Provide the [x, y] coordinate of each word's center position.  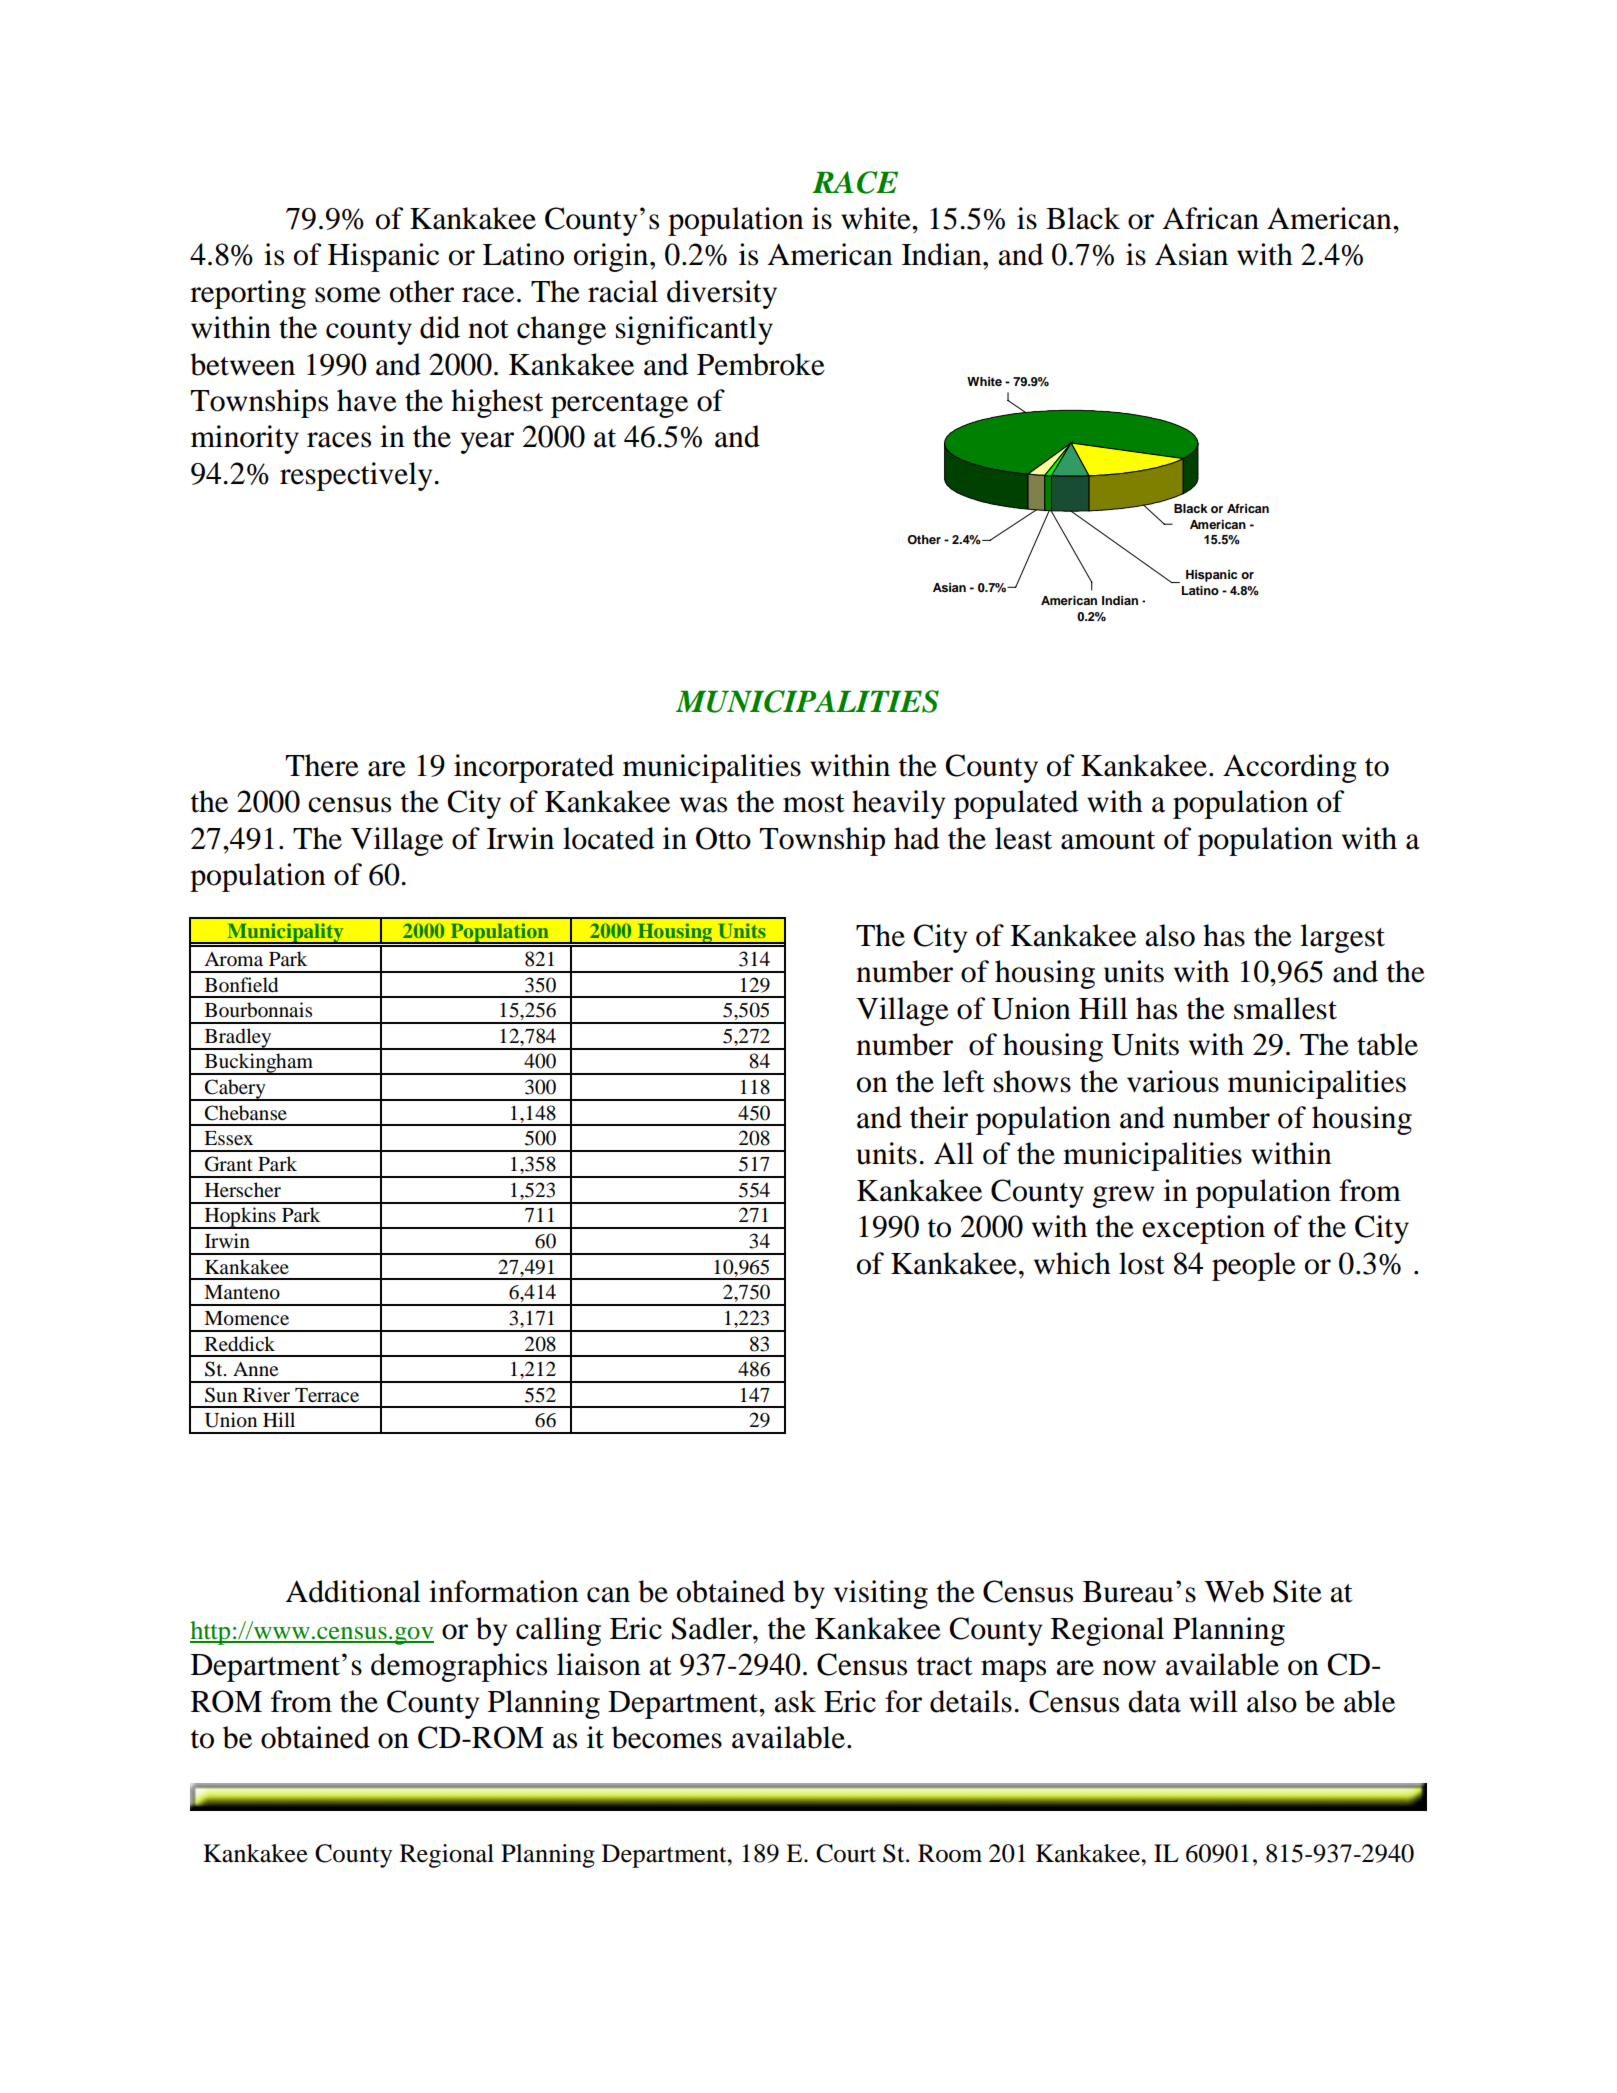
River [266, 1394]
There [322, 765]
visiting [881, 1594]
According [1290, 768]
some [348, 295]
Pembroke [761, 364]
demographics [459, 1667]
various [1173, 1081]
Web [1234, 1591]
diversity [722, 294]
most [814, 803]
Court [846, 1853]
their [939, 1117]
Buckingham [259, 1064]
